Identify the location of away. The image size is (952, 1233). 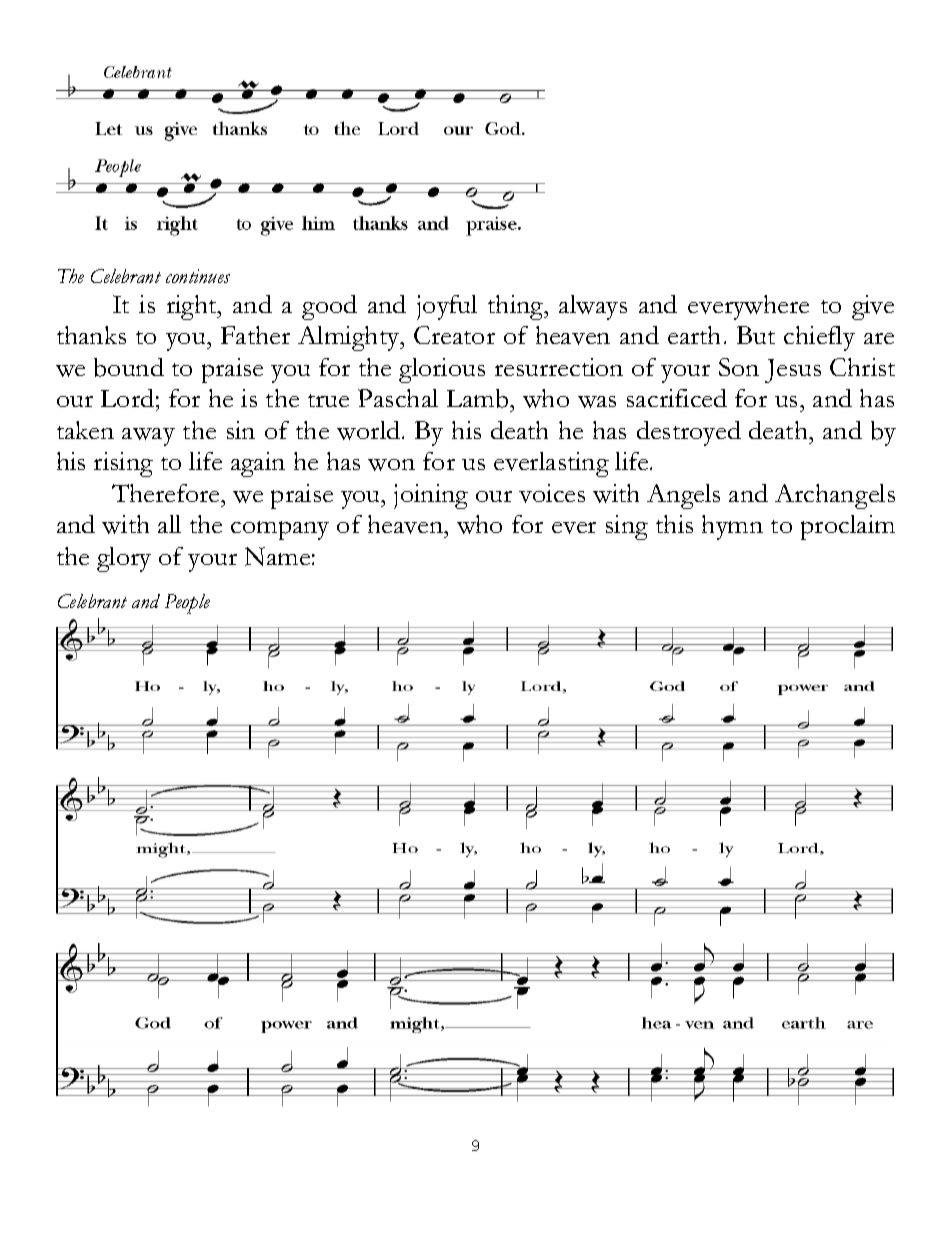
(148, 437).
